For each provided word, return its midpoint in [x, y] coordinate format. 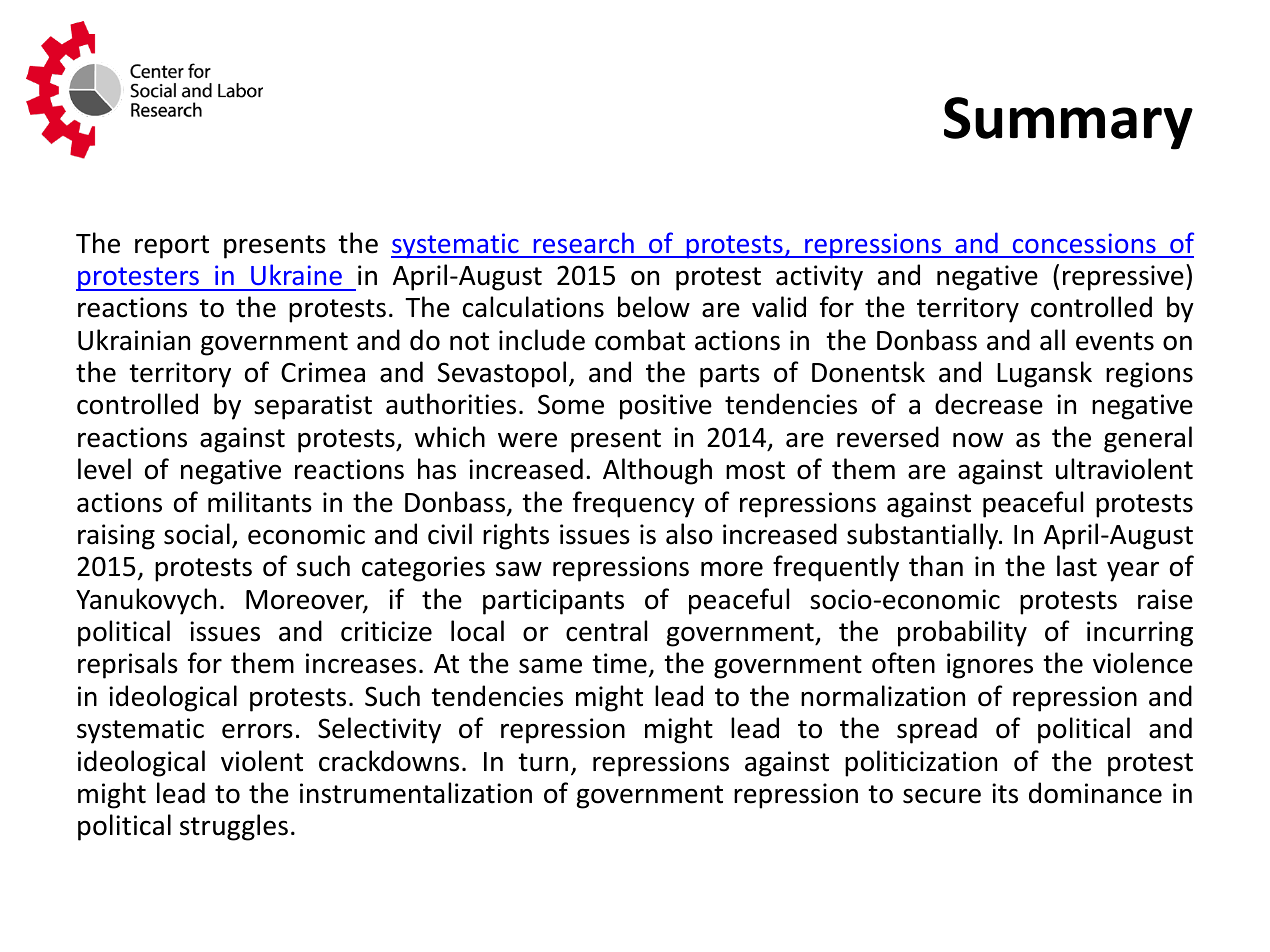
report [172, 247]
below [654, 307]
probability [962, 633]
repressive [1123, 278]
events [1115, 341]
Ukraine [296, 274]
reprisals [128, 665]
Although [657, 471]
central [606, 631]
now [978, 440]
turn [543, 762]
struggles [234, 827]
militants [260, 502]
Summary [1068, 123]
